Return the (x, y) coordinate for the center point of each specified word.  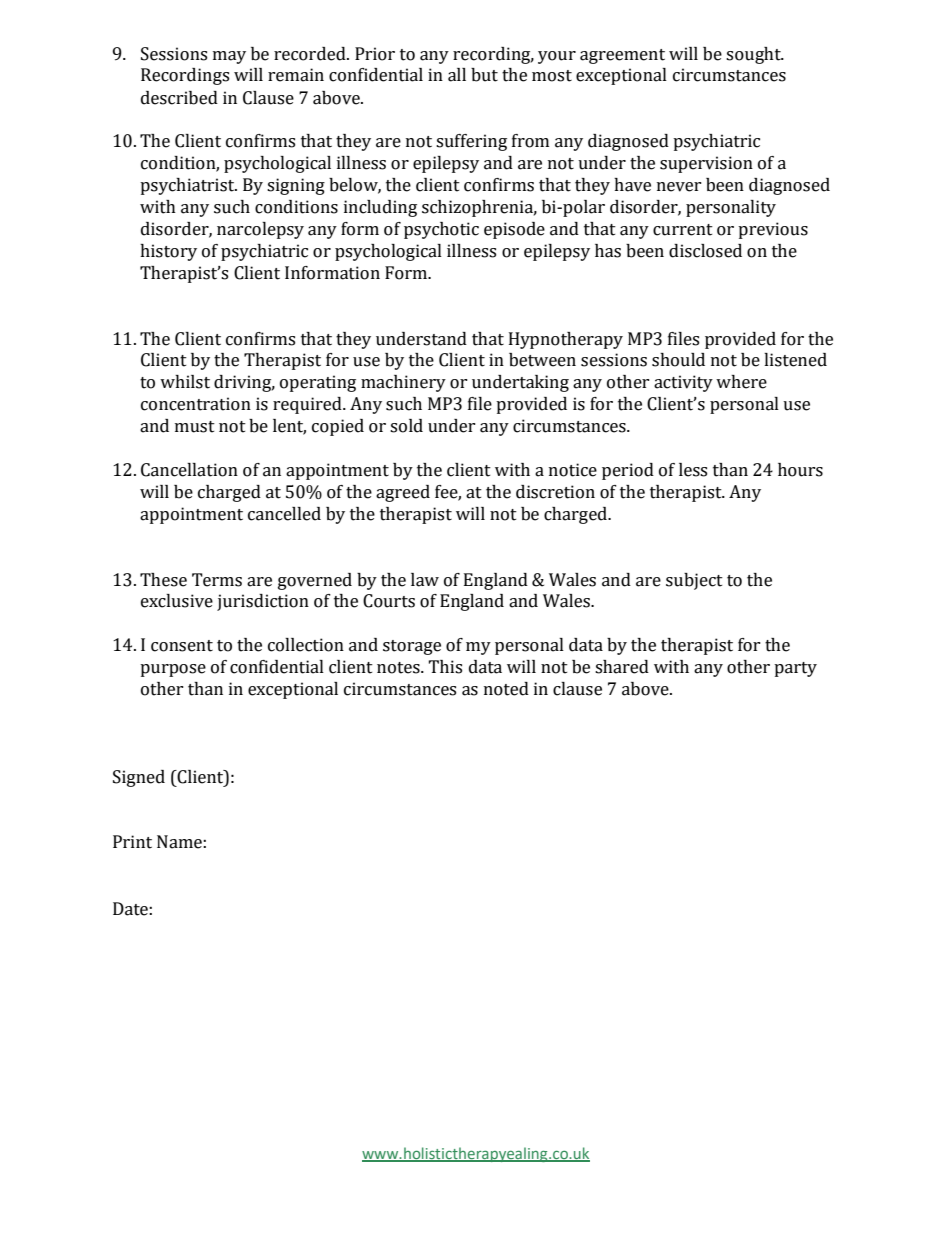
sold (406, 426)
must (195, 427)
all (457, 75)
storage (412, 647)
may (229, 57)
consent (182, 646)
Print (132, 842)
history (168, 252)
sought (754, 55)
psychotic (441, 230)
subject (694, 581)
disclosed (705, 251)
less (693, 470)
